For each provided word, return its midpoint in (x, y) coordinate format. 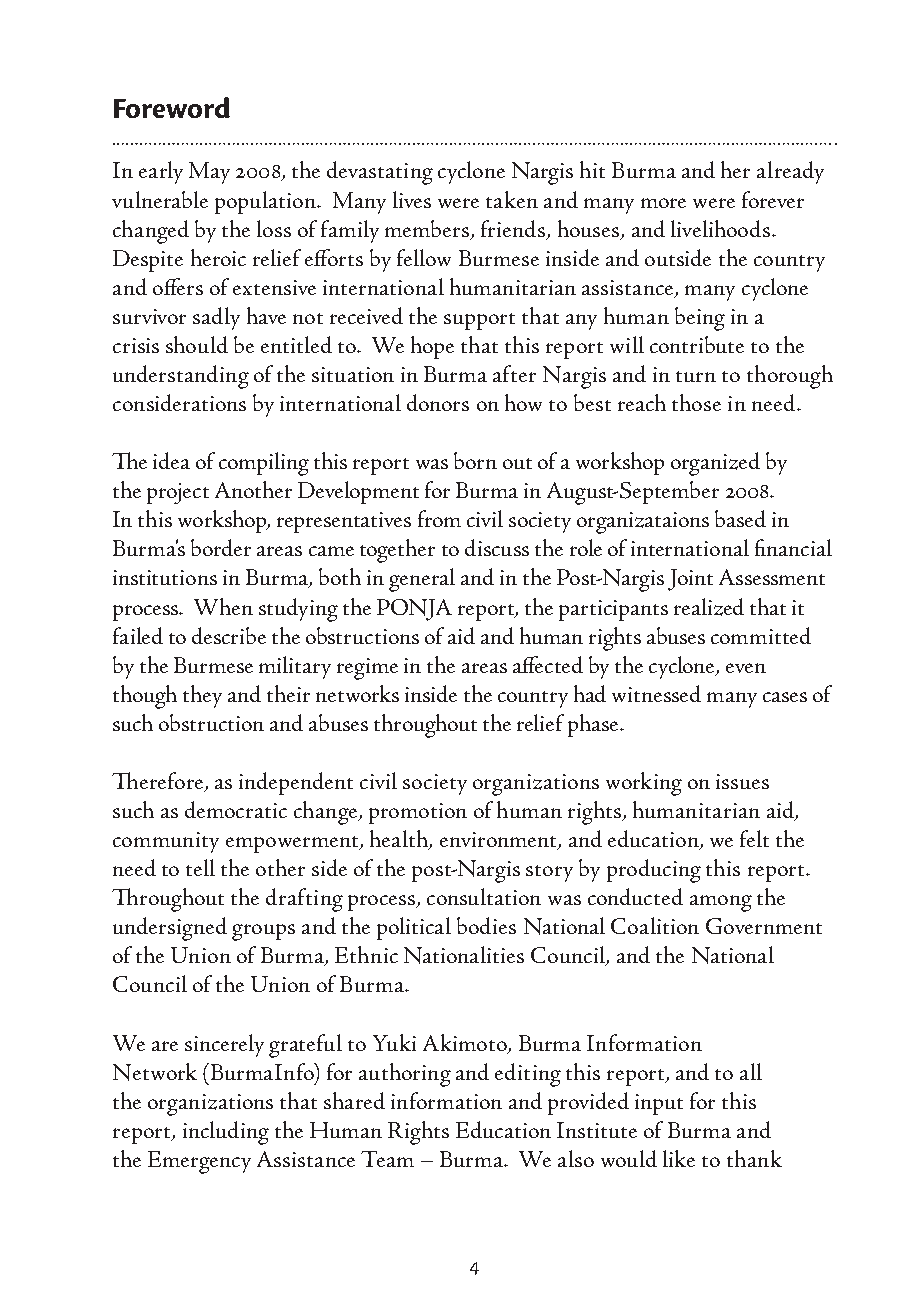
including (226, 1133)
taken (512, 199)
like (679, 1158)
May (209, 173)
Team (387, 1159)
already (790, 172)
